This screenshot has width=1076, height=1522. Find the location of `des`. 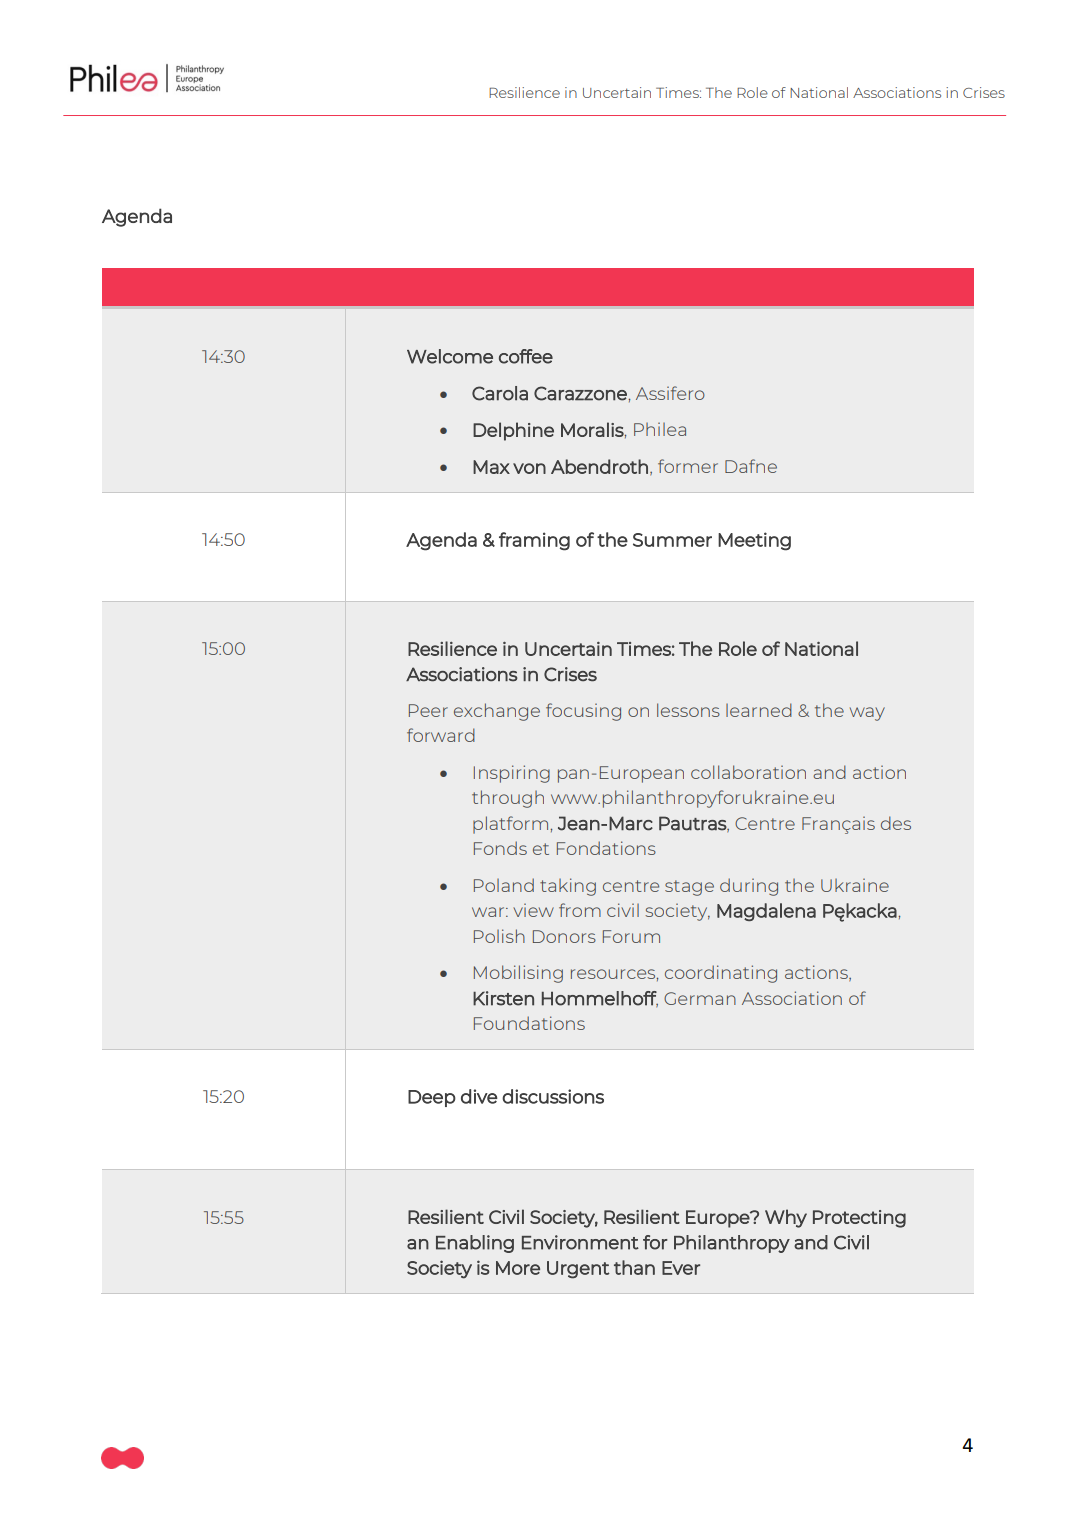

des is located at coordinates (896, 823).
